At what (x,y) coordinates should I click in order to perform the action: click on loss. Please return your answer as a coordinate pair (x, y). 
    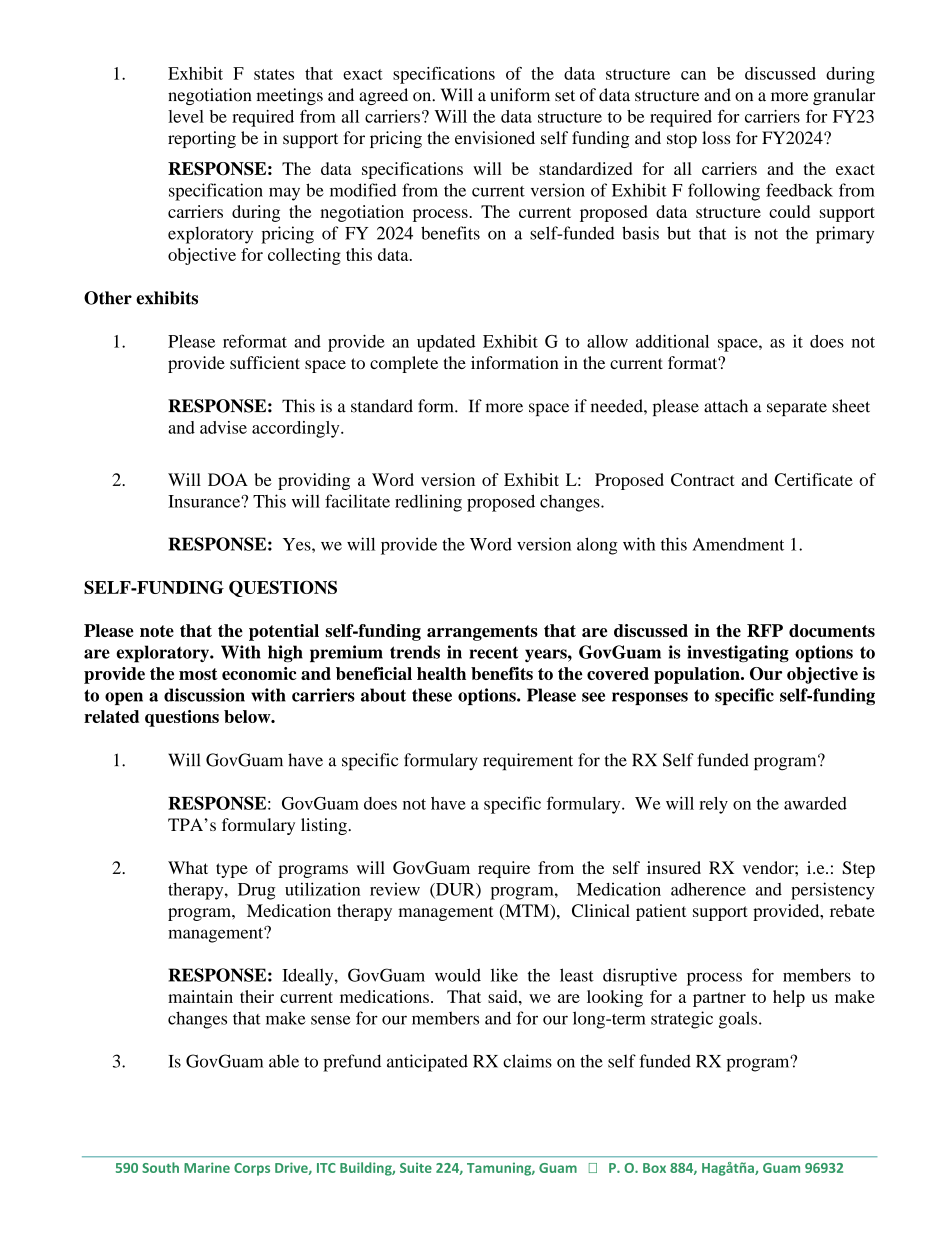
    Looking at the image, I should click on (716, 138).
